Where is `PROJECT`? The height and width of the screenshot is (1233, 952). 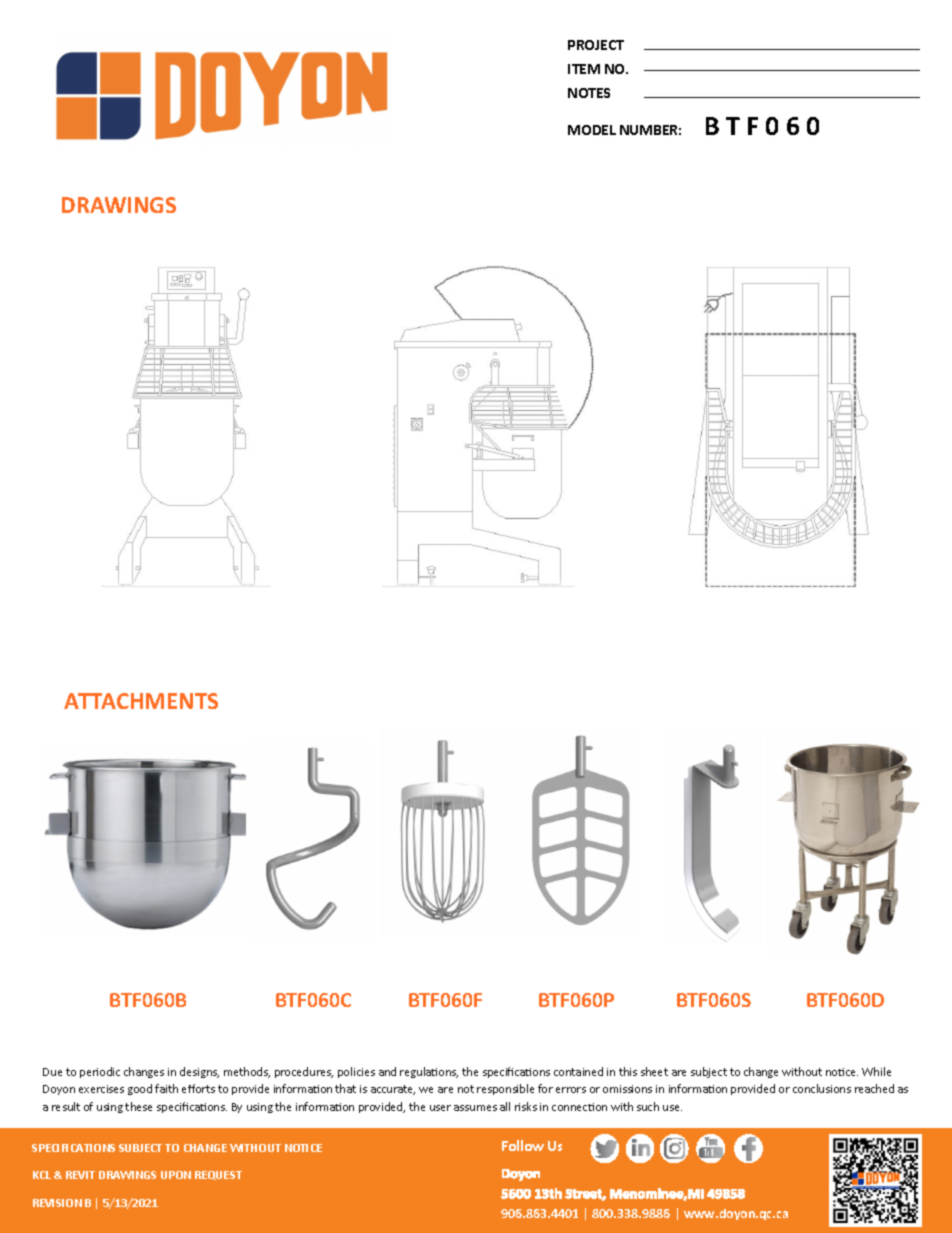 PROJECT is located at coordinates (596, 45).
